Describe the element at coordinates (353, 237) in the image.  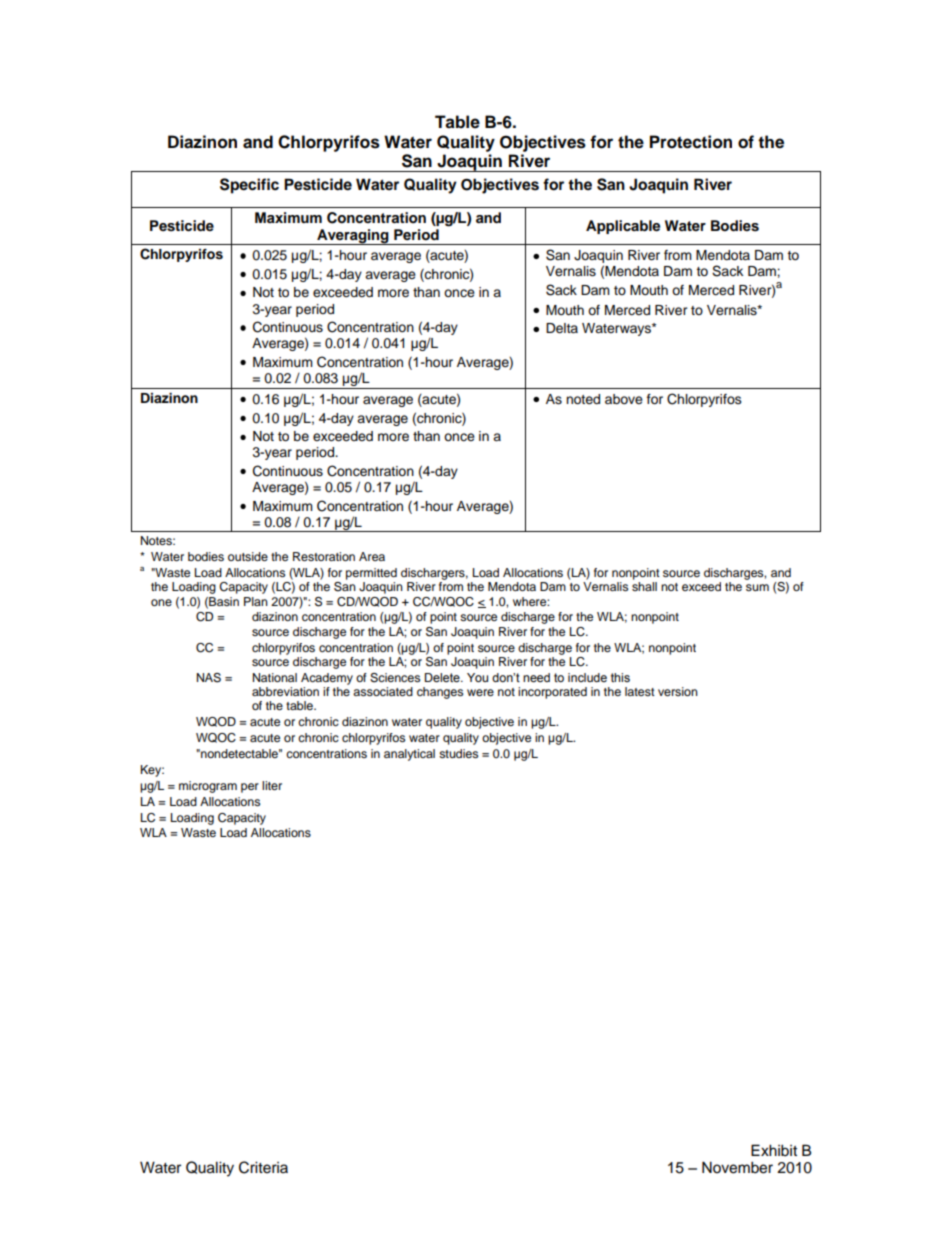
I see `Averaging` at that location.
